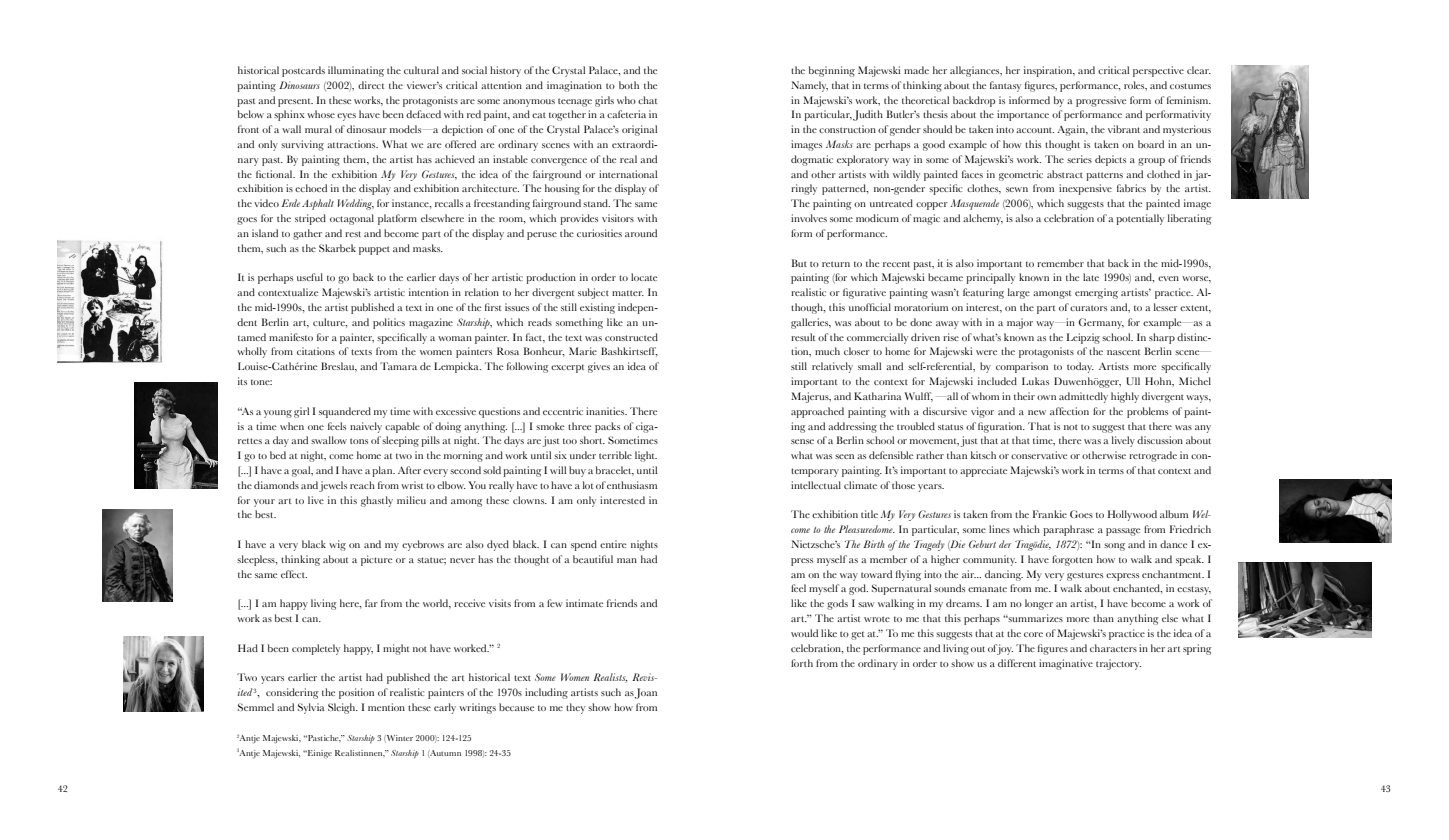  What do you see at coordinates (1083, 397) in the document?
I see `admittedly` at bounding box center [1083, 397].
